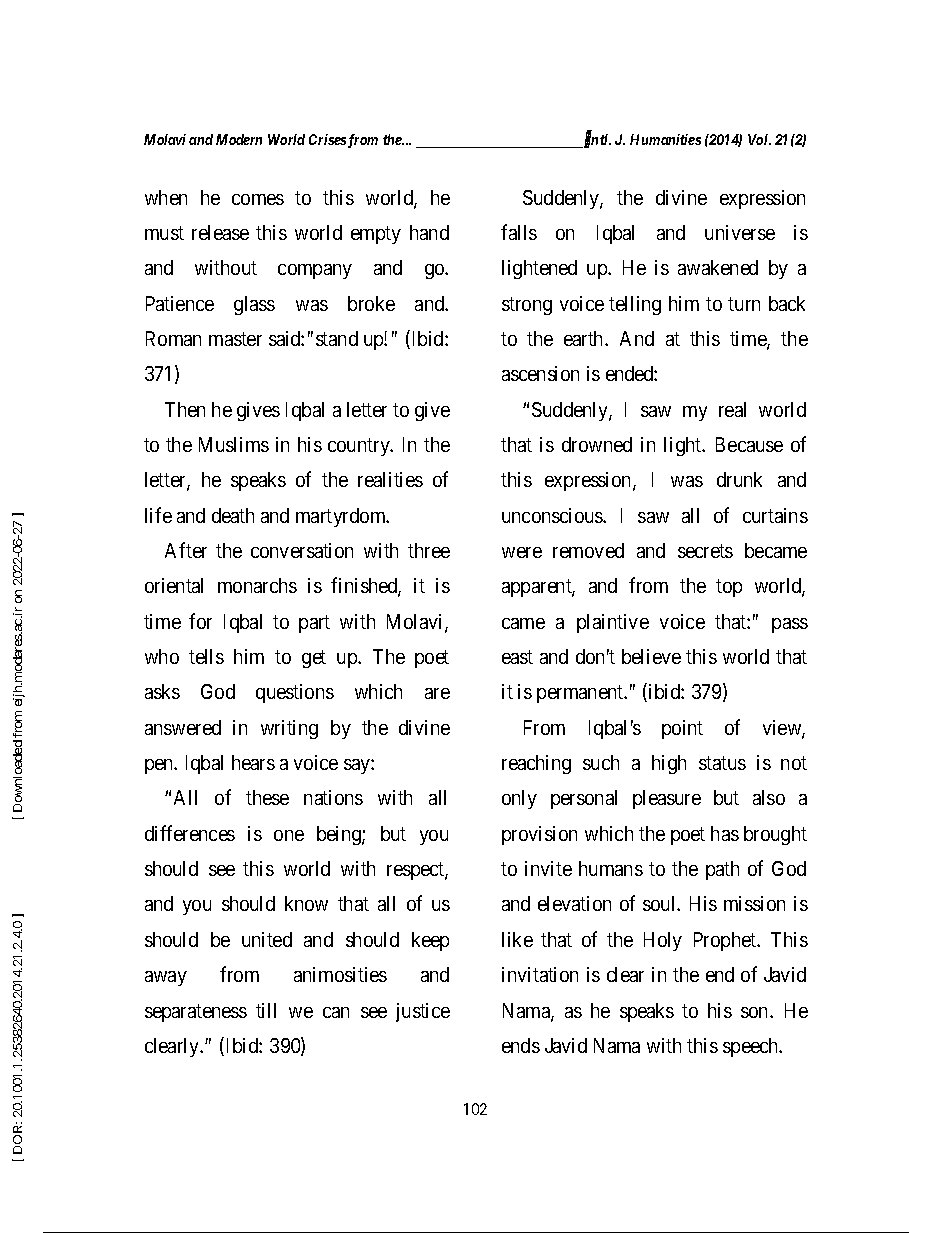 This screenshot has height=1233, width=952. Describe the element at coordinates (239, 139) in the screenshot. I see `Modern` at that location.
